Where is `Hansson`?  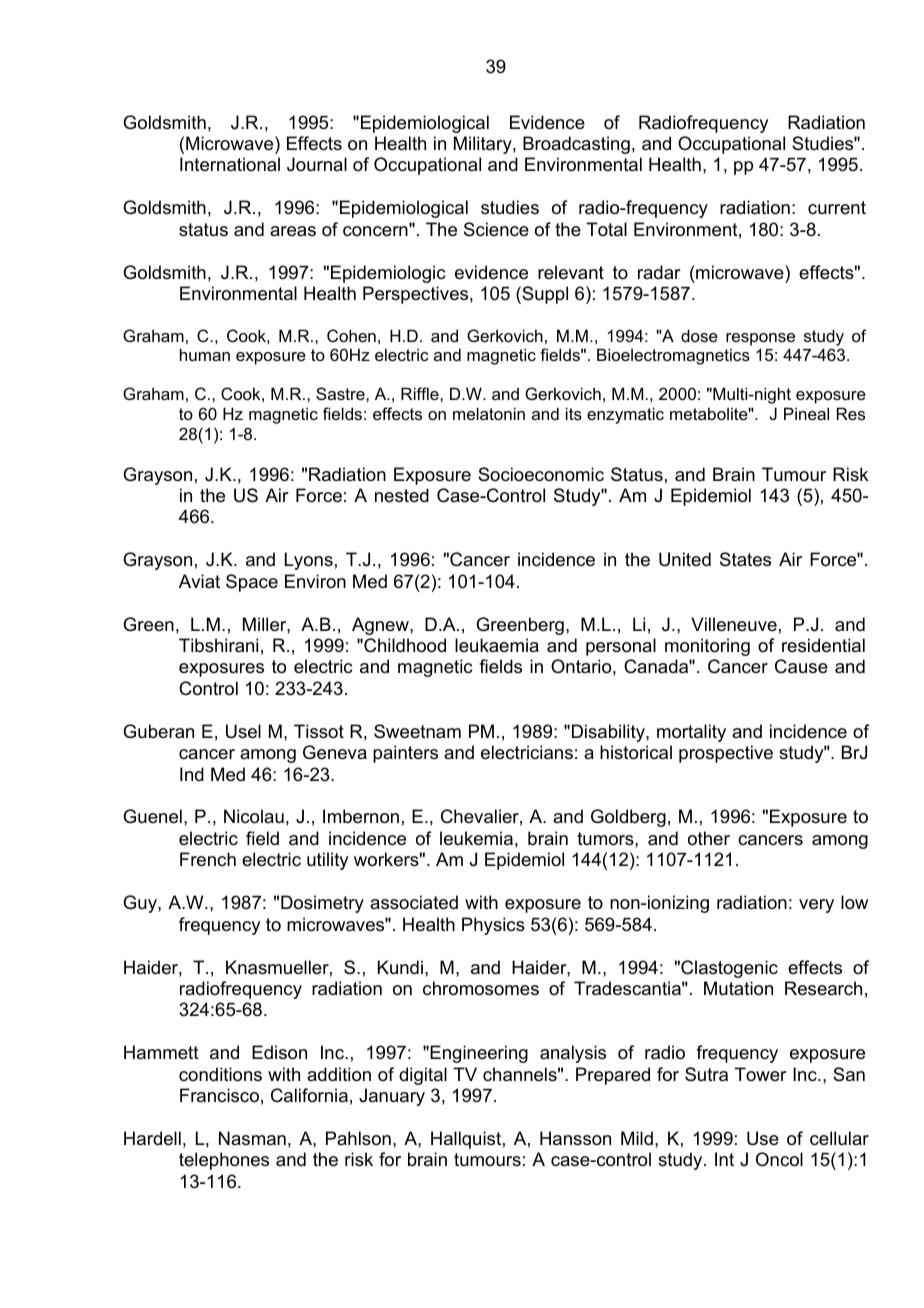
Hansson is located at coordinates (575, 1138).
